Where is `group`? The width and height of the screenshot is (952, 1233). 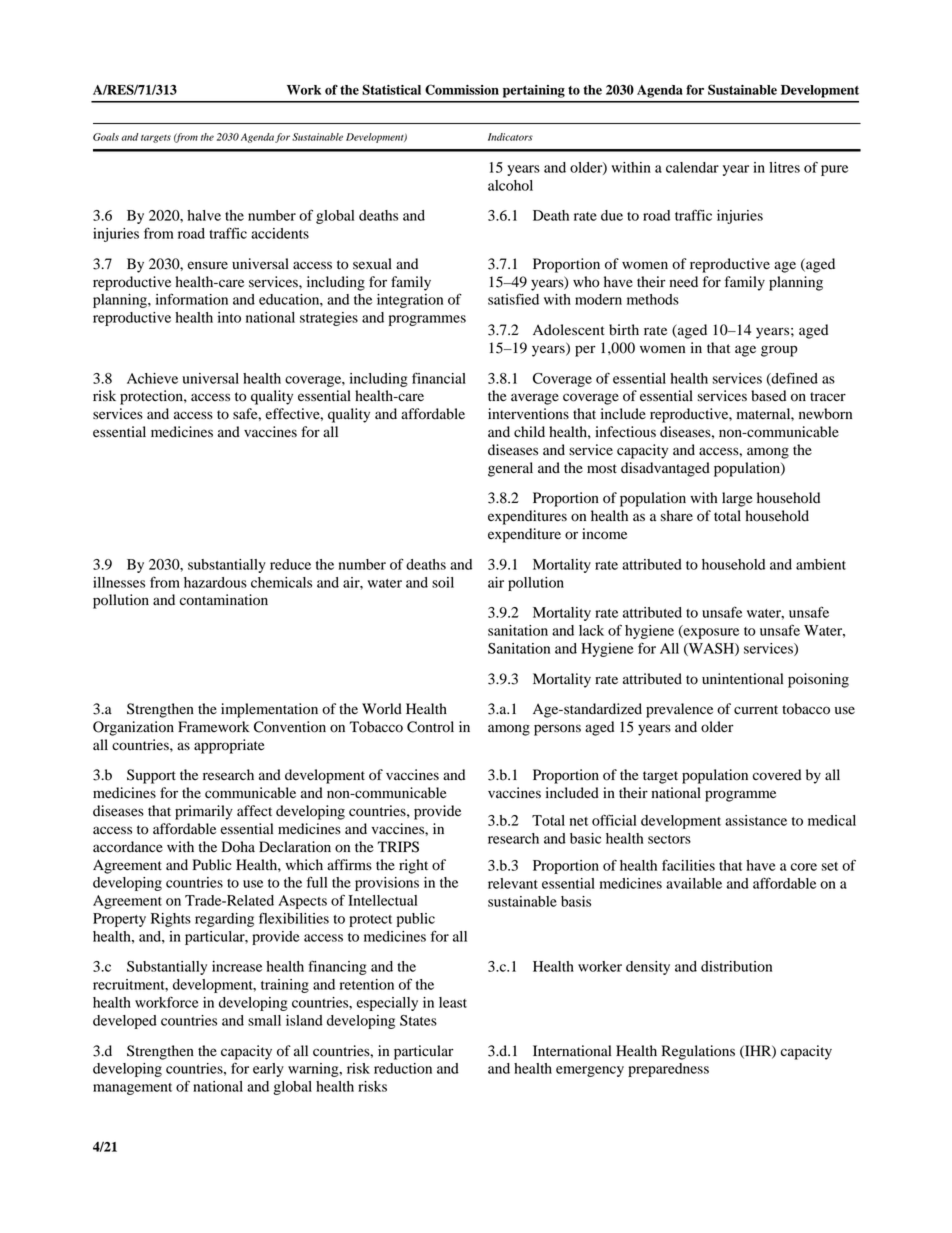 group is located at coordinates (779, 351).
